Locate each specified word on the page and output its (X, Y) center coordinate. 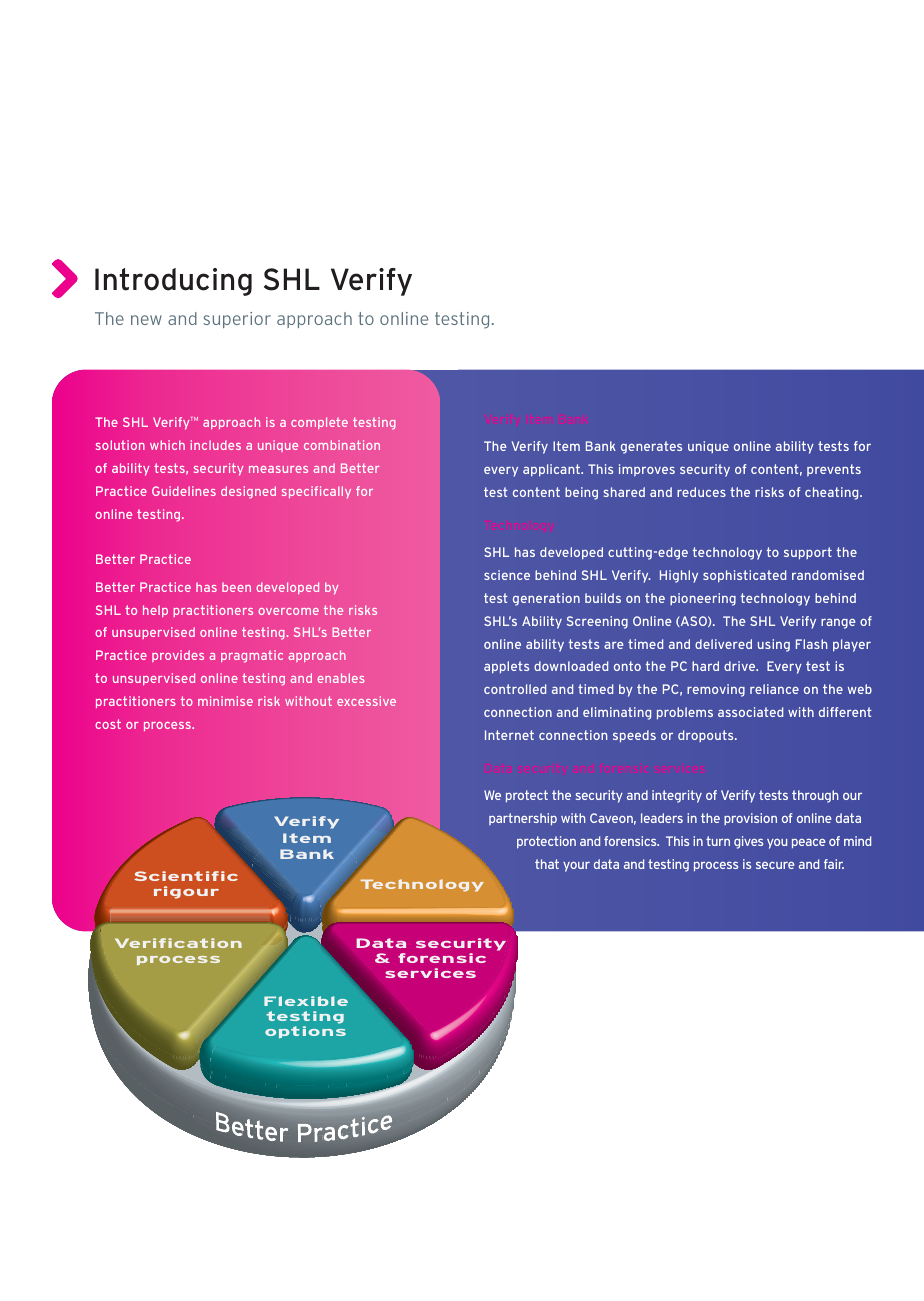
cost (108, 724)
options (305, 1032)
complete (319, 423)
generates (651, 447)
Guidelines (184, 491)
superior (237, 320)
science (507, 575)
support (808, 553)
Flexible (306, 1001)
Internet (509, 735)
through (815, 796)
